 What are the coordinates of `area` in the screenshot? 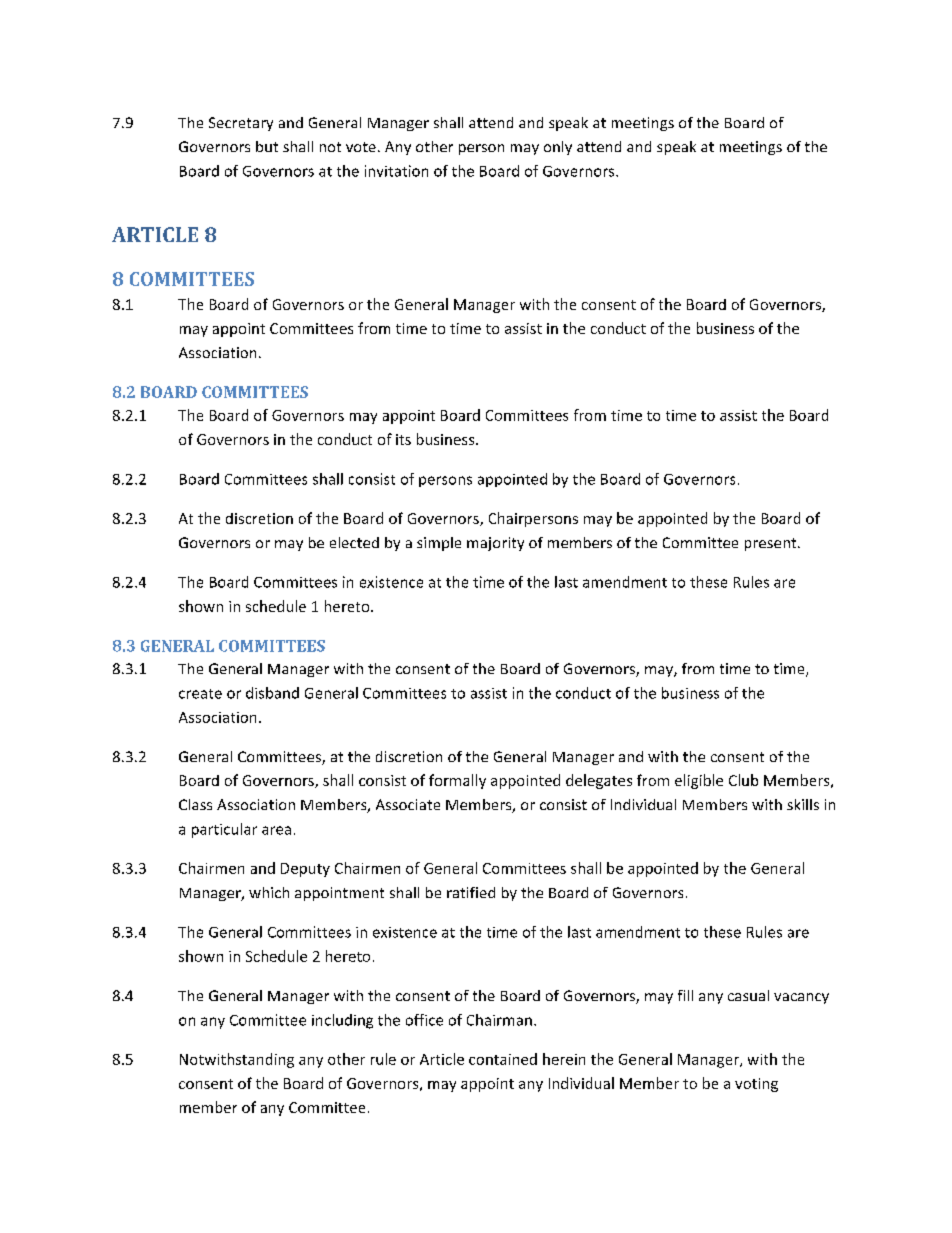 It's located at (276, 830).
